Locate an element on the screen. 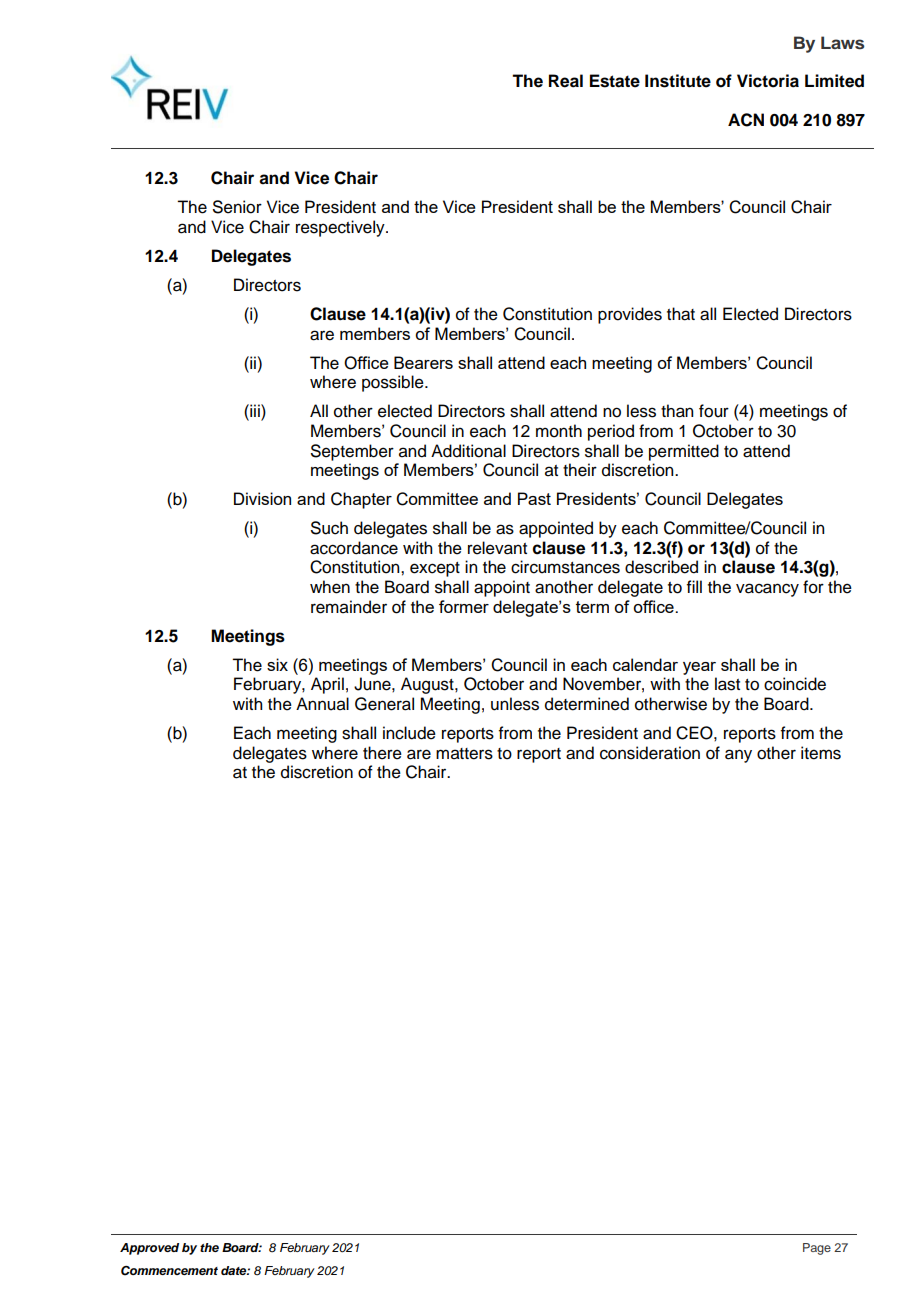  Senior is located at coordinates (237, 207).
